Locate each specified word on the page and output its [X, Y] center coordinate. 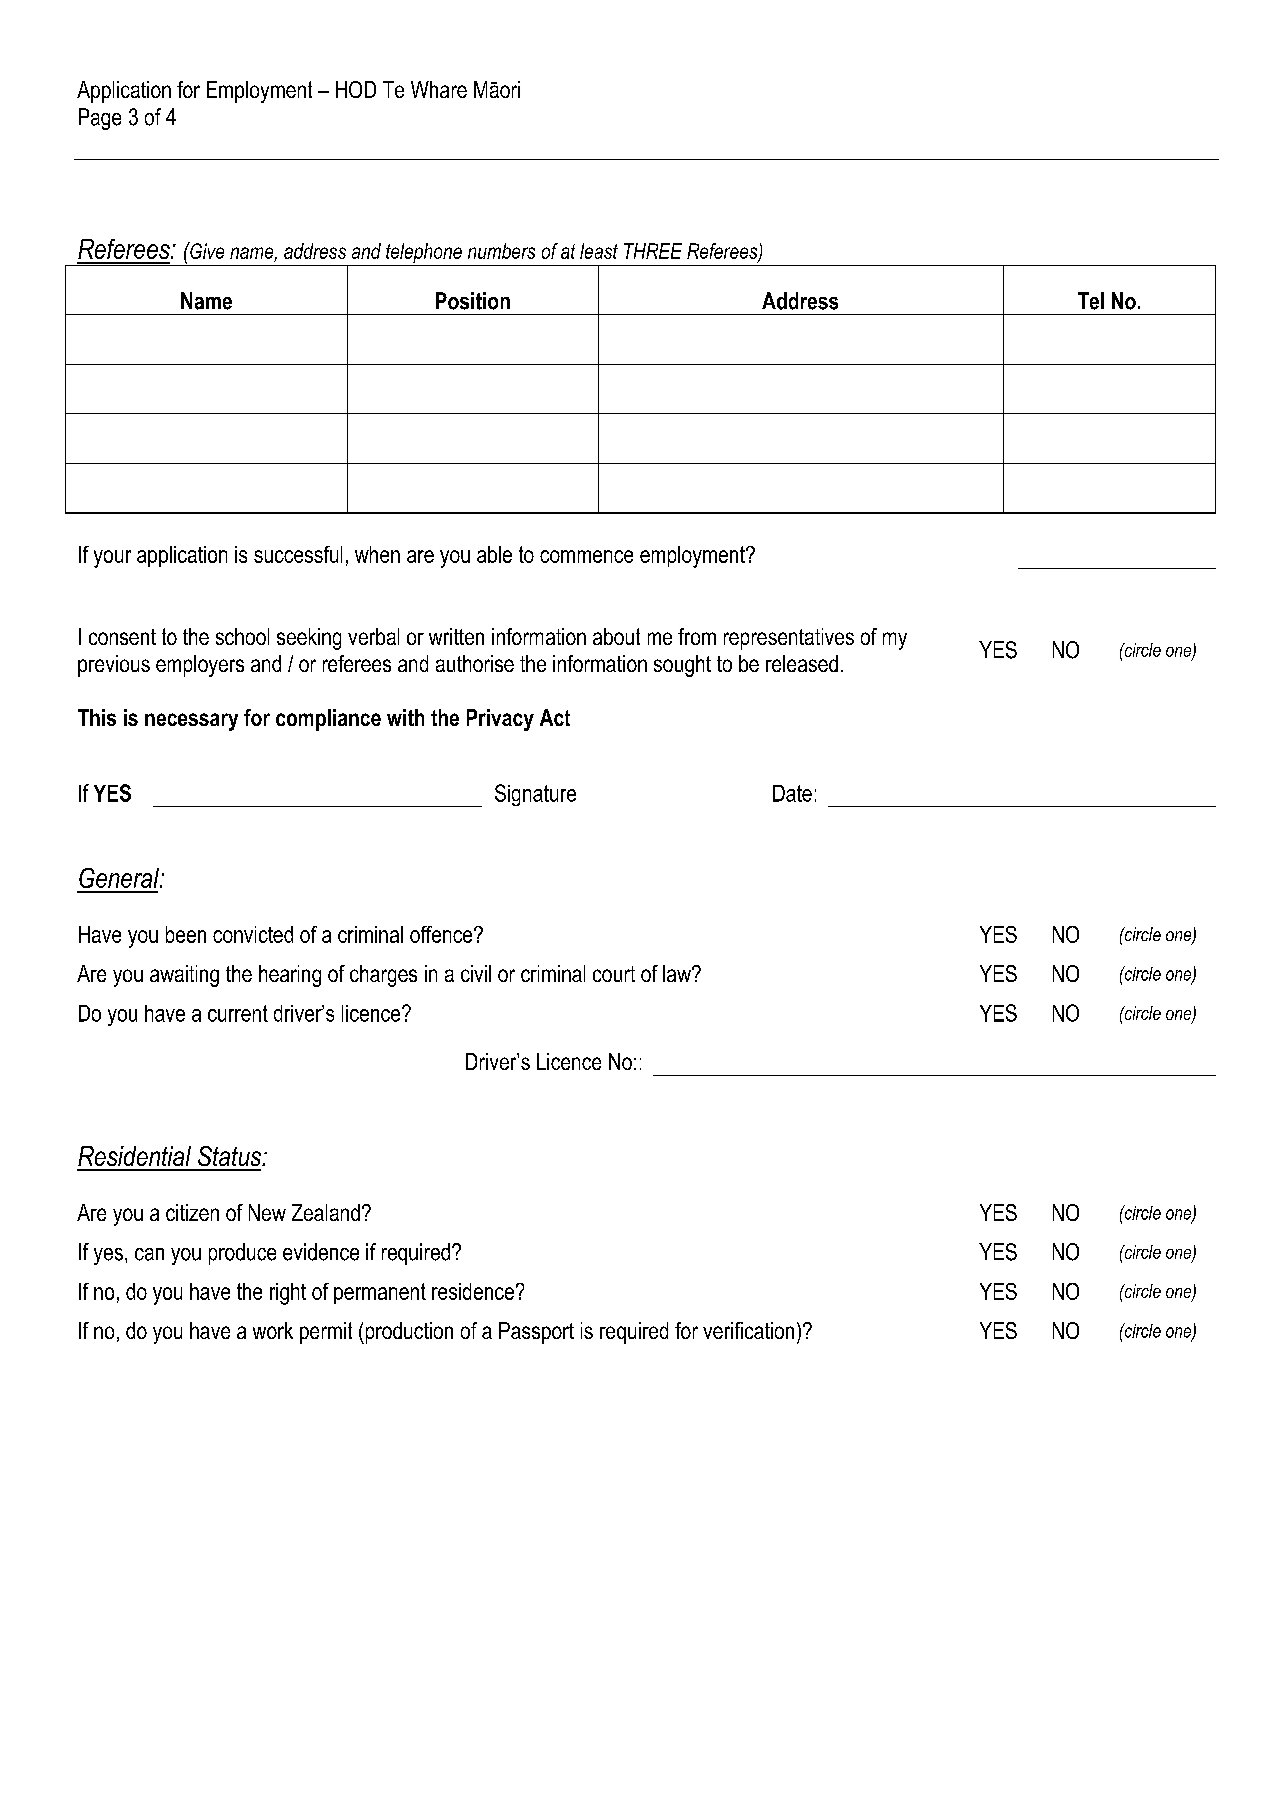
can [149, 1254]
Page [100, 119]
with [405, 717]
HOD [356, 89]
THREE [653, 251]
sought [682, 666]
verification [748, 1330]
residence [473, 1291]
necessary [191, 722]
